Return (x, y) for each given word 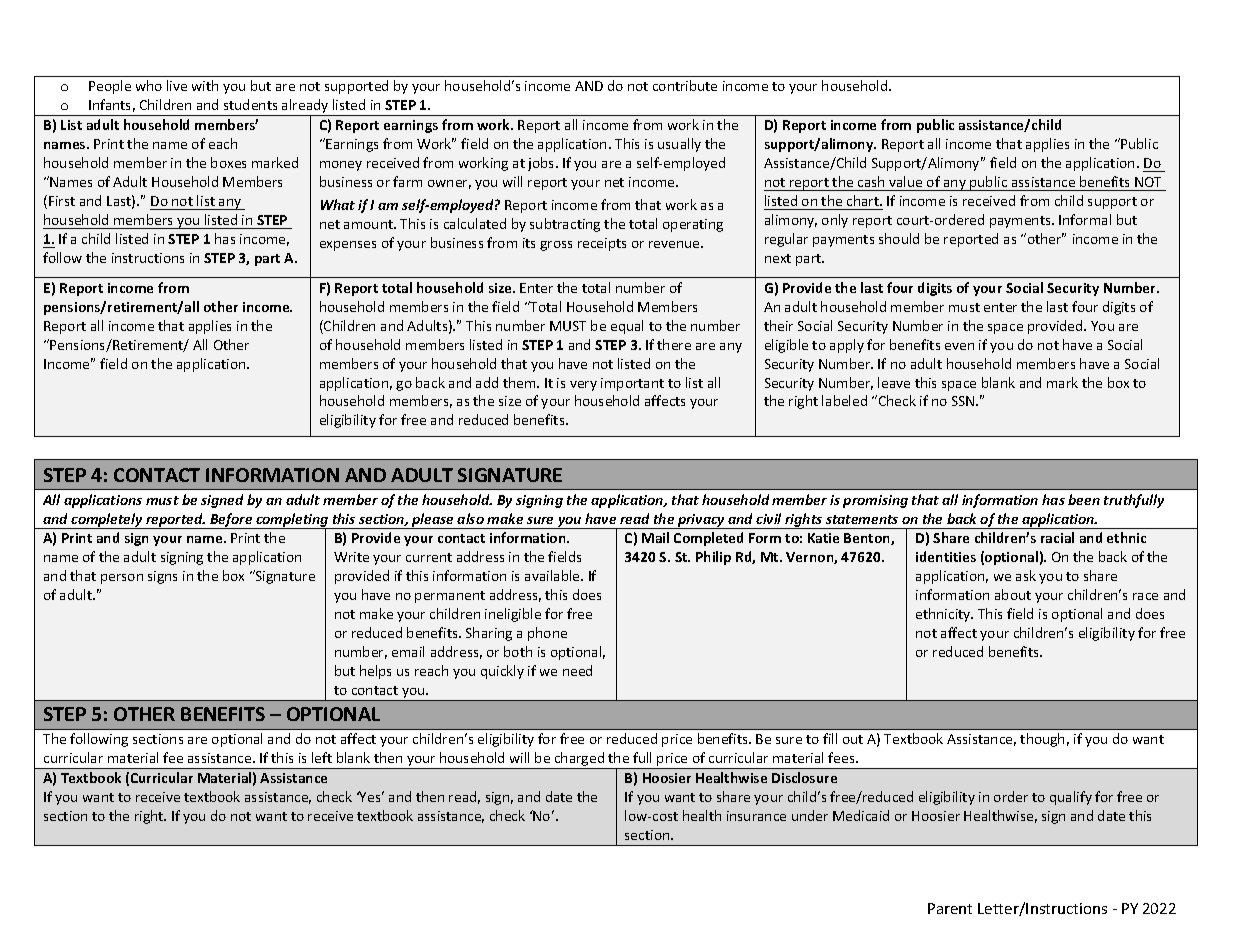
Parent (950, 908)
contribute (685, 85)
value (905, 181)
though (1042, 740)
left (322, 757)
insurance (756, 816)
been (1084, 499)
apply (847, 346)
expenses (348, 246)
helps (375, 672)
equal (627, 327)
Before (231, 521)
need (577, 670)
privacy (701, 521)
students (250, 104)
